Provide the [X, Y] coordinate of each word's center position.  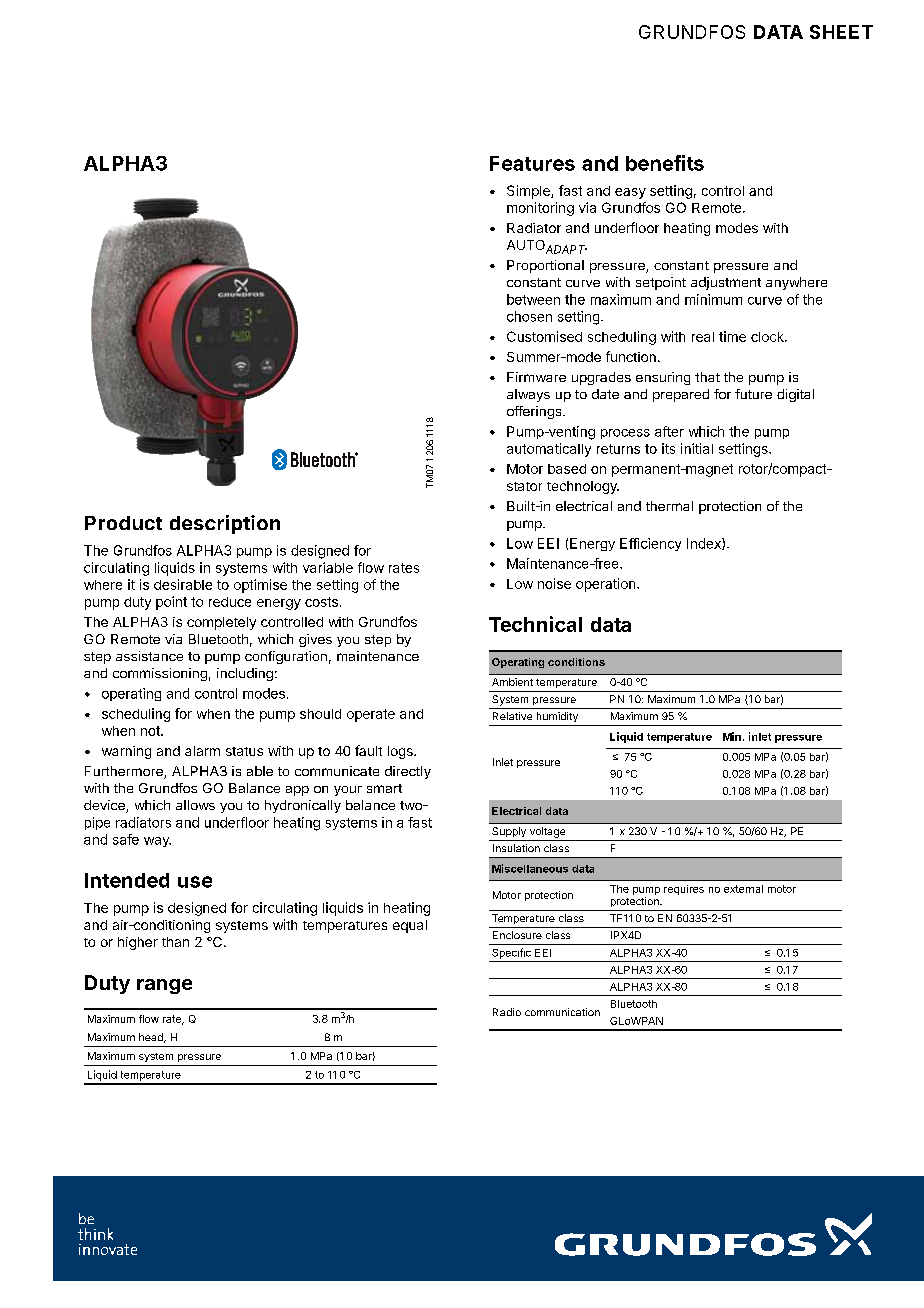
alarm [202, 751]
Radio [507, 1012]
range [164, 986]
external [743, 889]
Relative [512, 716]
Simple [529, 192]
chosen [529, 316]
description [225, 524]
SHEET [841, 32]
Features [532, 163]
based [567, 469]
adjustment [726, 283]
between [533, 299]
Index [705, 544]
